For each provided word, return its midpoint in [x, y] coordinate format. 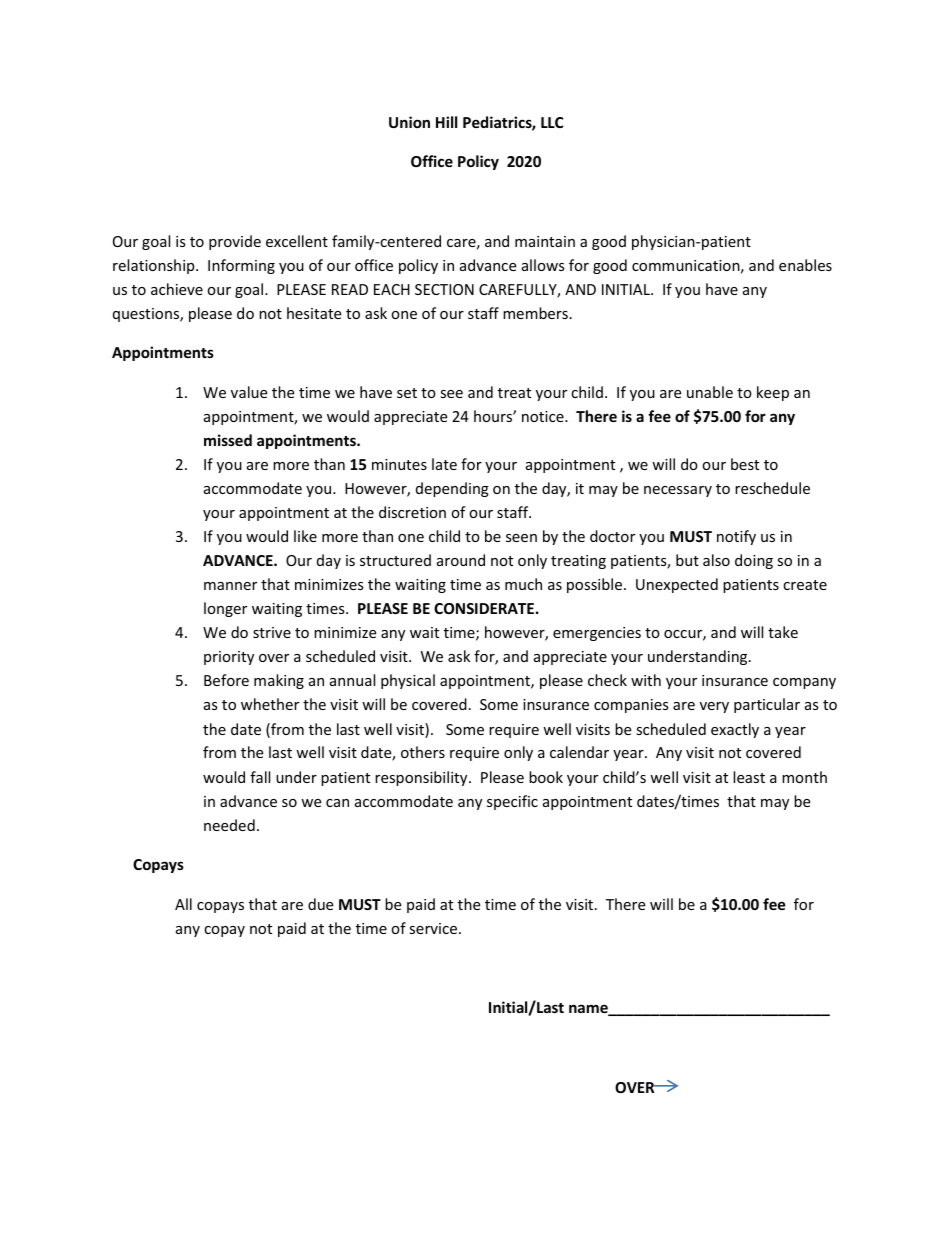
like [305, 536]
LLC [552, 122]
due [320, 904]
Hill [446, 122]
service [434, 928]
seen [521, 538]
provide [235, 242]
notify [736, 537]
